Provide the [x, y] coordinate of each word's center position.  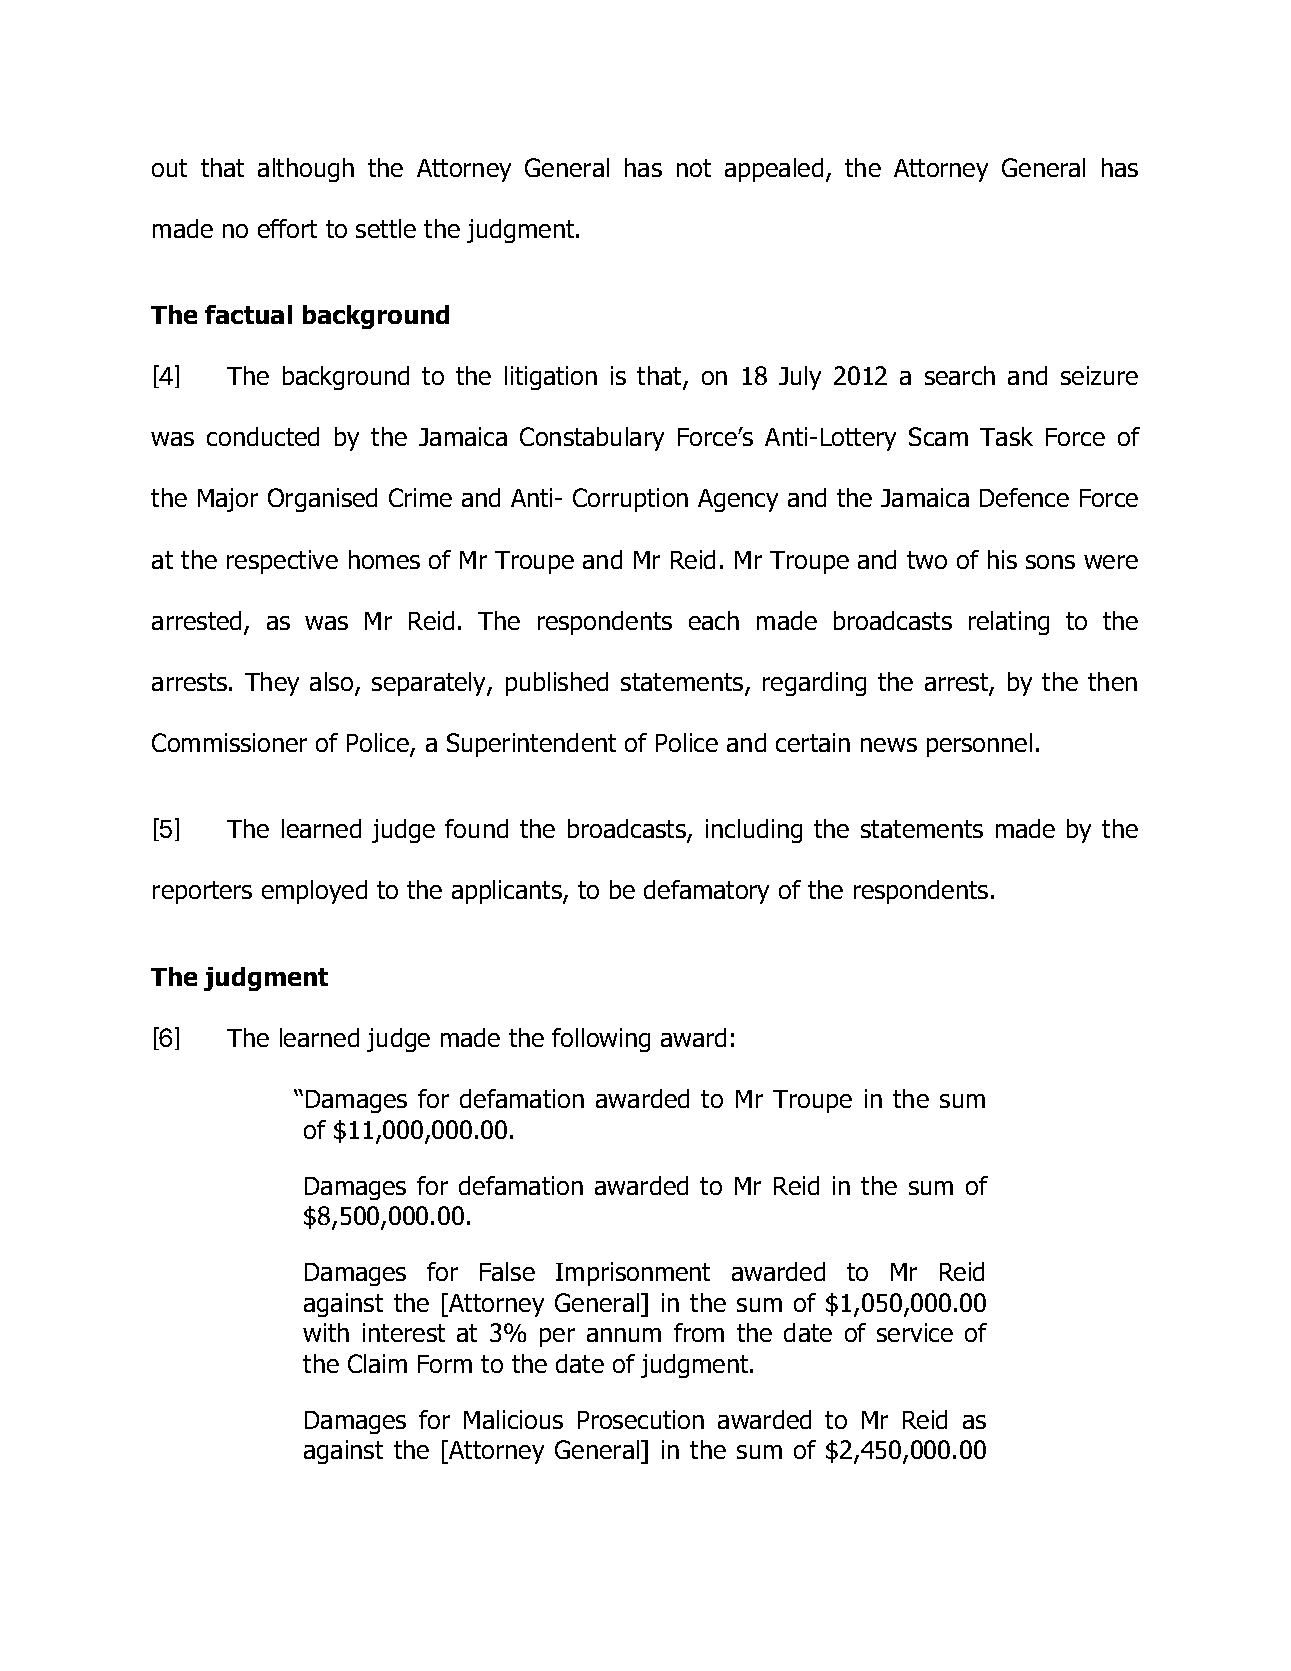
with [326, 1332]
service [915, 1332]
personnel [979, 745]
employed [314, 892]
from [699, 1332]
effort [287, 228]
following [601, 1040]
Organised [322, 500]
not [694, 168]
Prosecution [641, 1419]
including [754, 831]
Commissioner [229, 742]
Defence [1024, 497]
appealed [774, 170]
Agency [738, 500]
